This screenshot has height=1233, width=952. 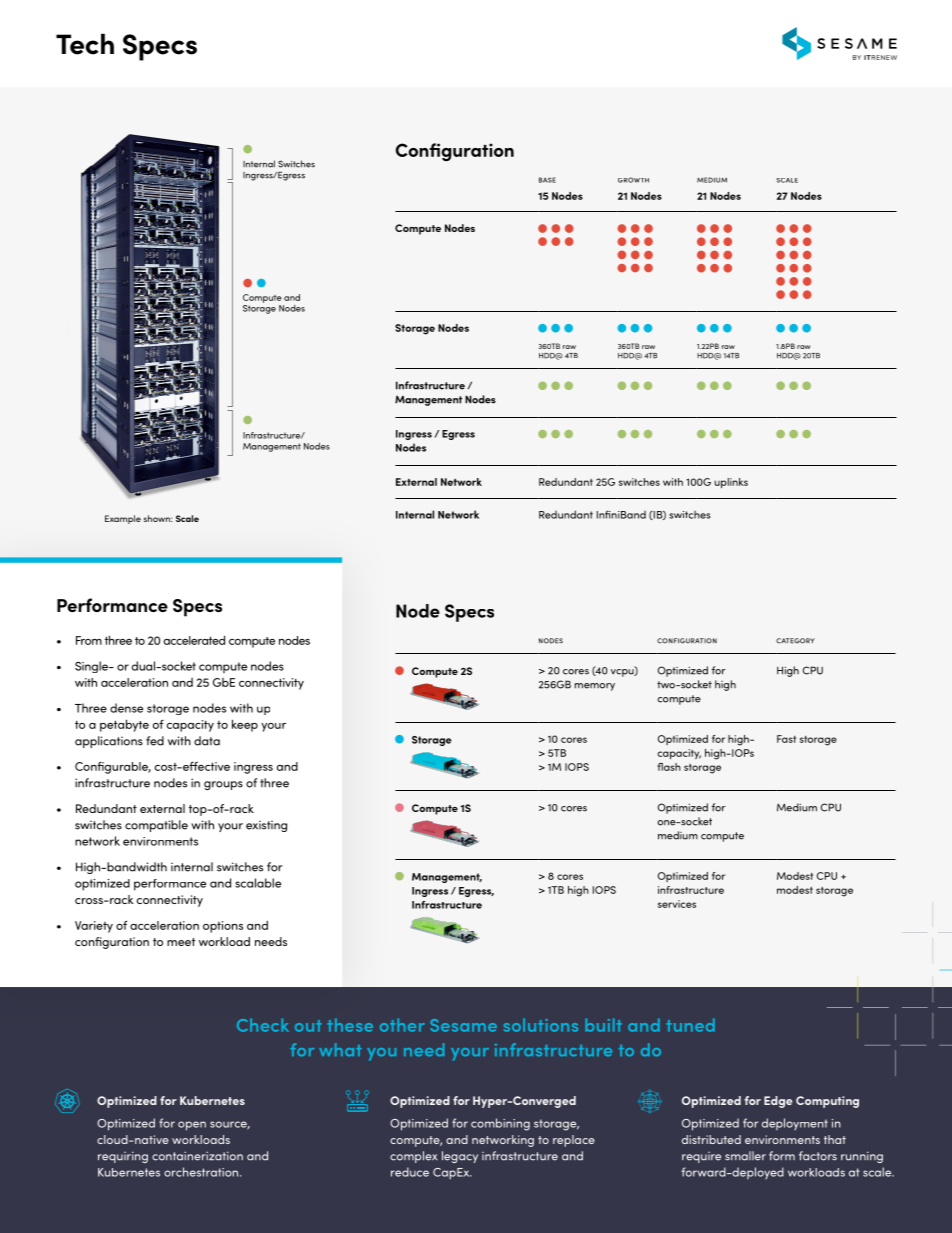 What do you see at coordinates (194, 640) in the screenshot?
I see `accelerated` at bounding box center [194, 640].
